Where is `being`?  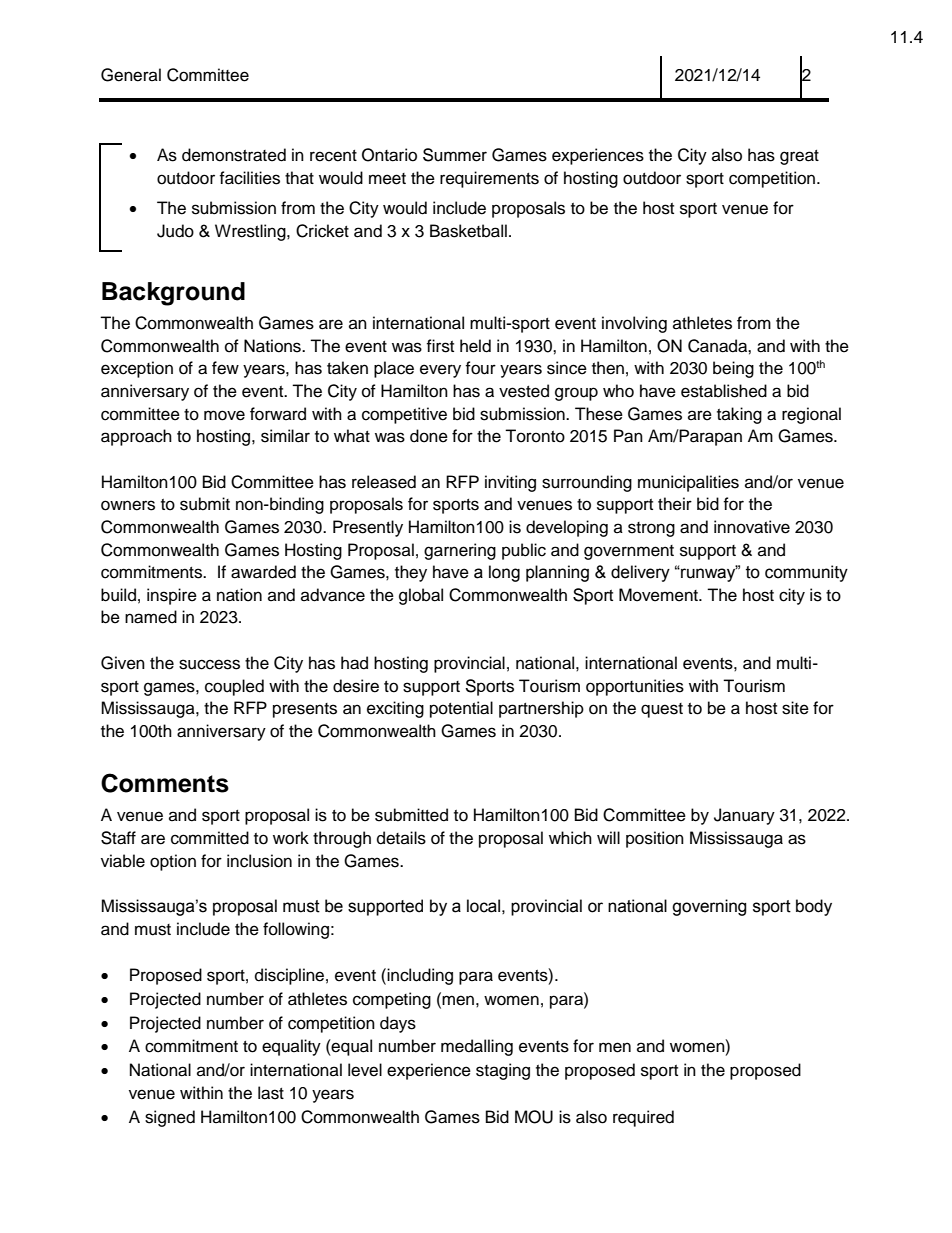
being is located at coordinates (733, 369).
